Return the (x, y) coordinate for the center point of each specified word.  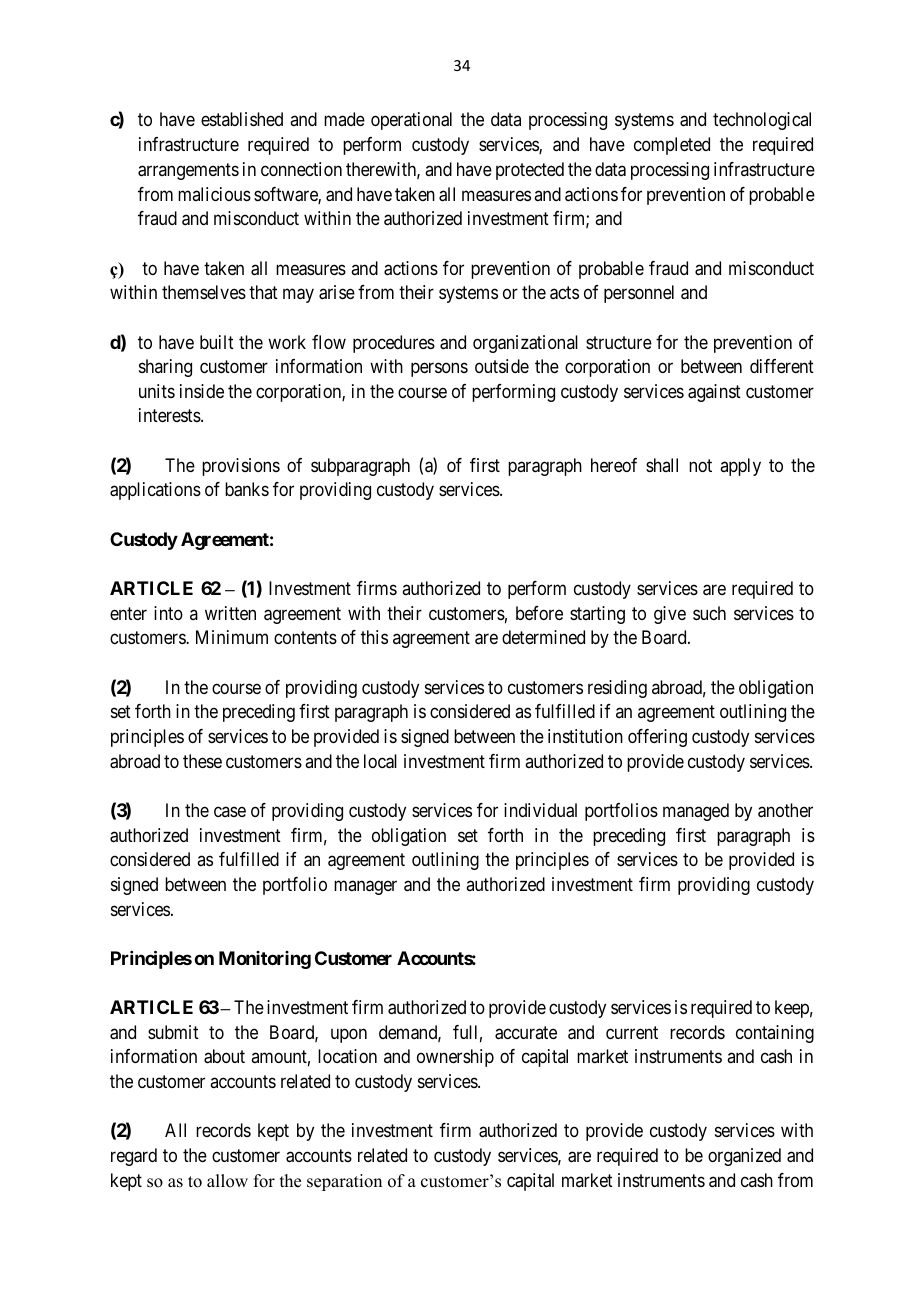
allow (227, 1181)
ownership (455, 1058)
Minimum (232, 637)
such (709, 613)
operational (411, 121)
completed (672, 146)
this (374, 637)
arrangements (188, 171)
